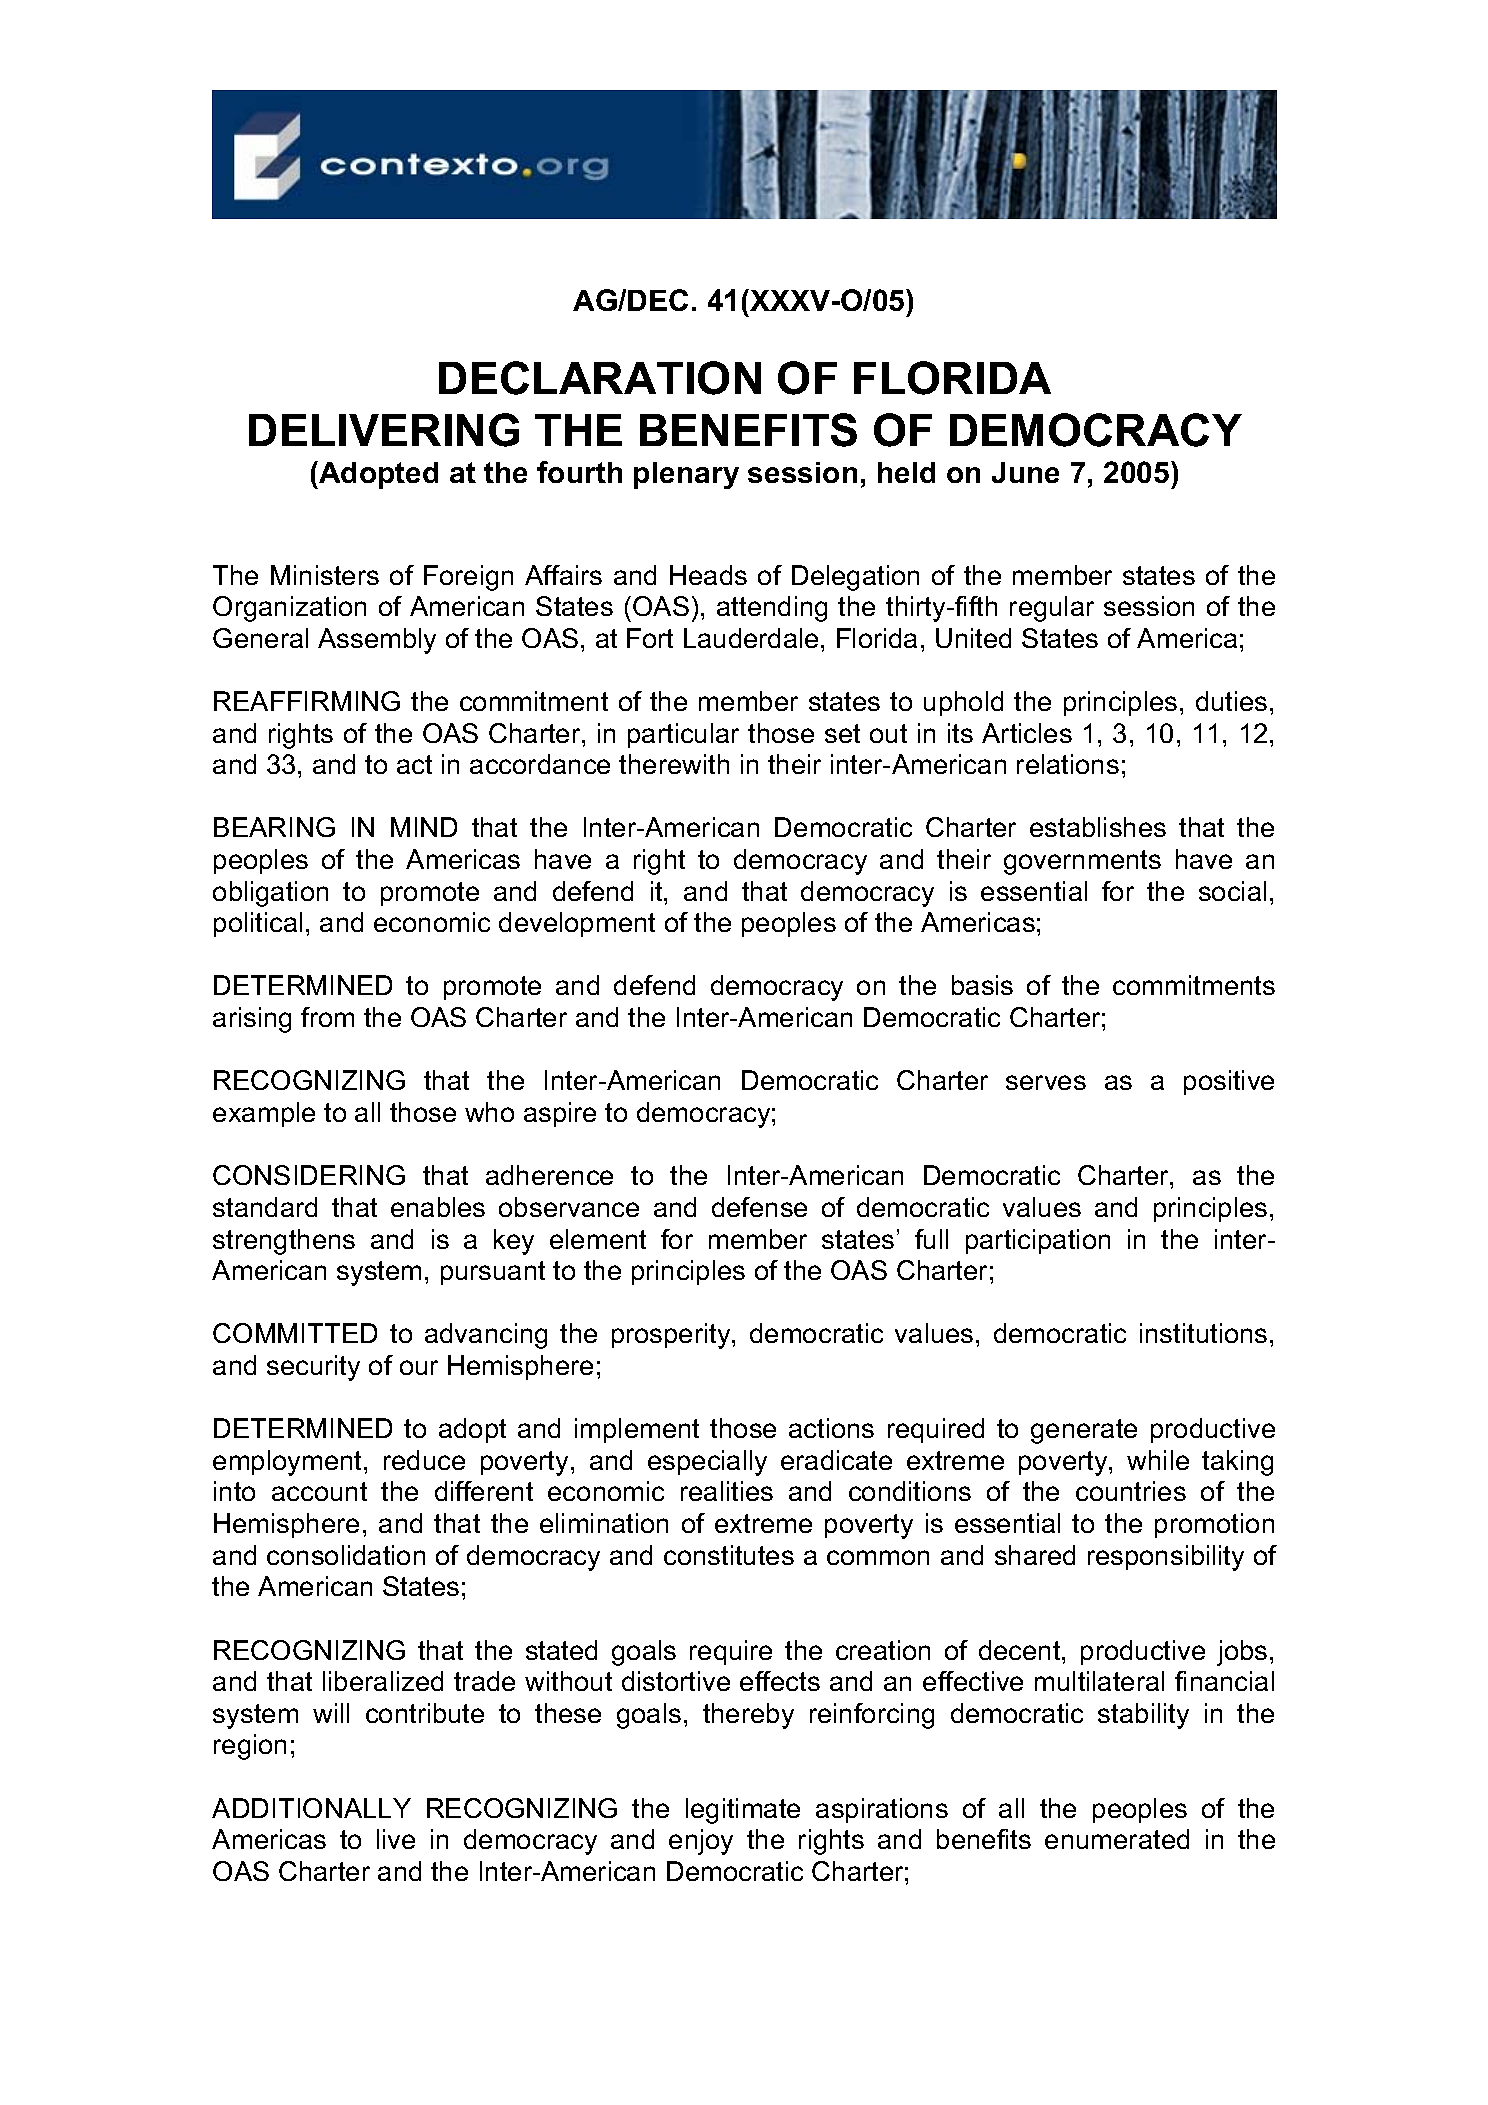 The width and height of the image is (1488, 2105). I want to click on example, so click(264, 1114).
